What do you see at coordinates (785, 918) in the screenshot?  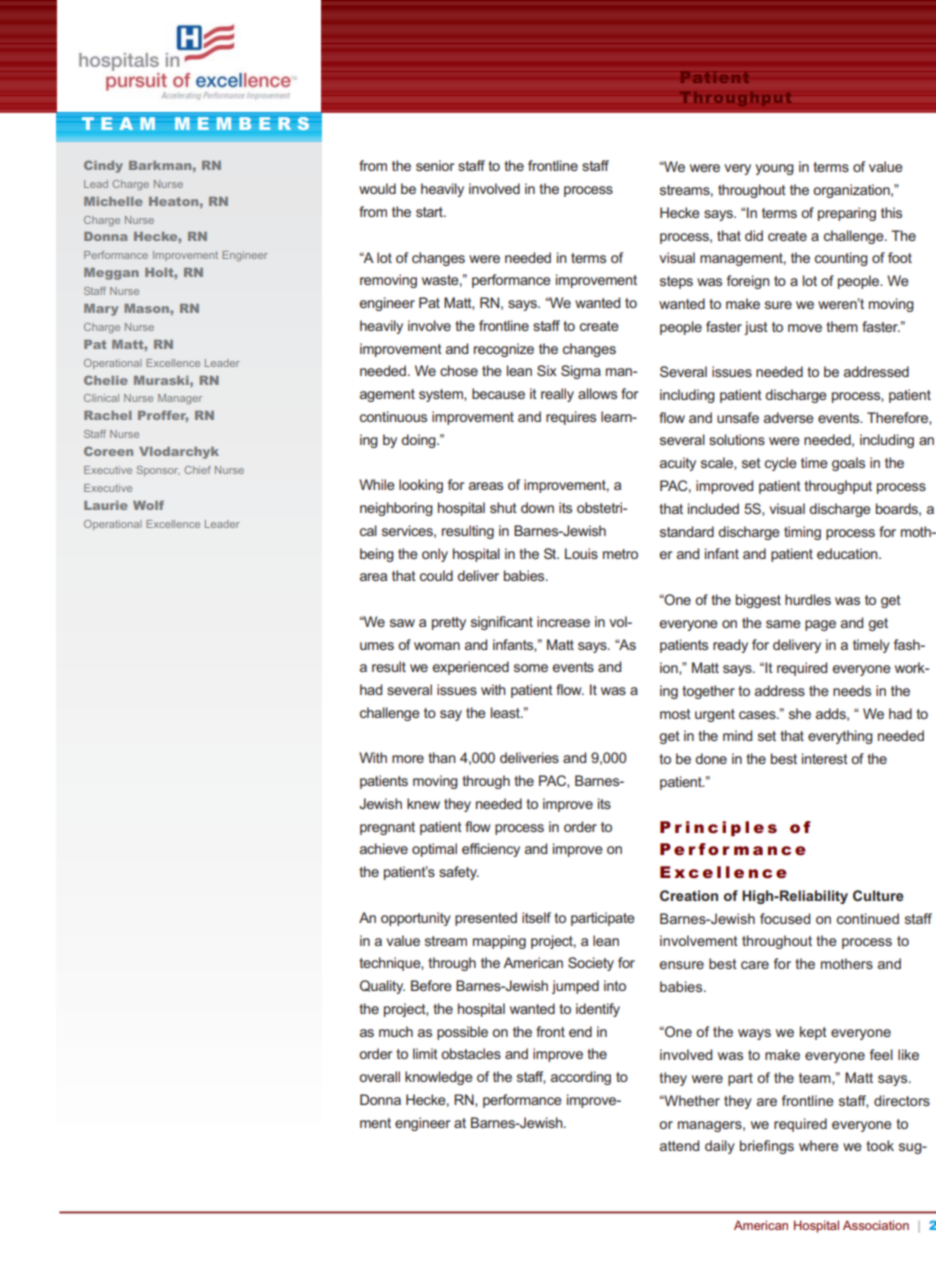 I see `focused` at bounding box center [785, 918].
